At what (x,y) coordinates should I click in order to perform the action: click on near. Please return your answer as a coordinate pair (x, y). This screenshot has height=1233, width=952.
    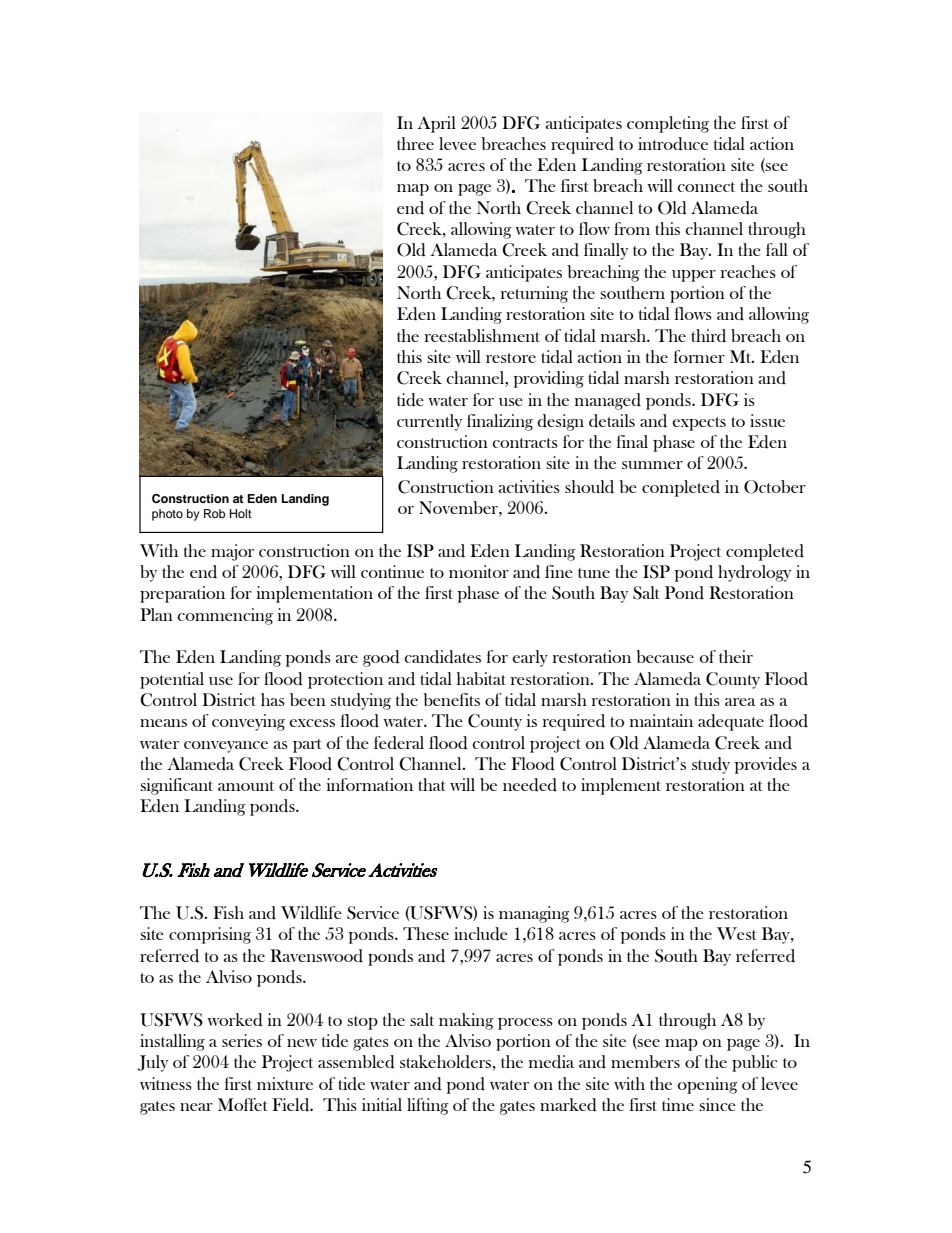
    Looking at the image, I should click on (196, 1107).
